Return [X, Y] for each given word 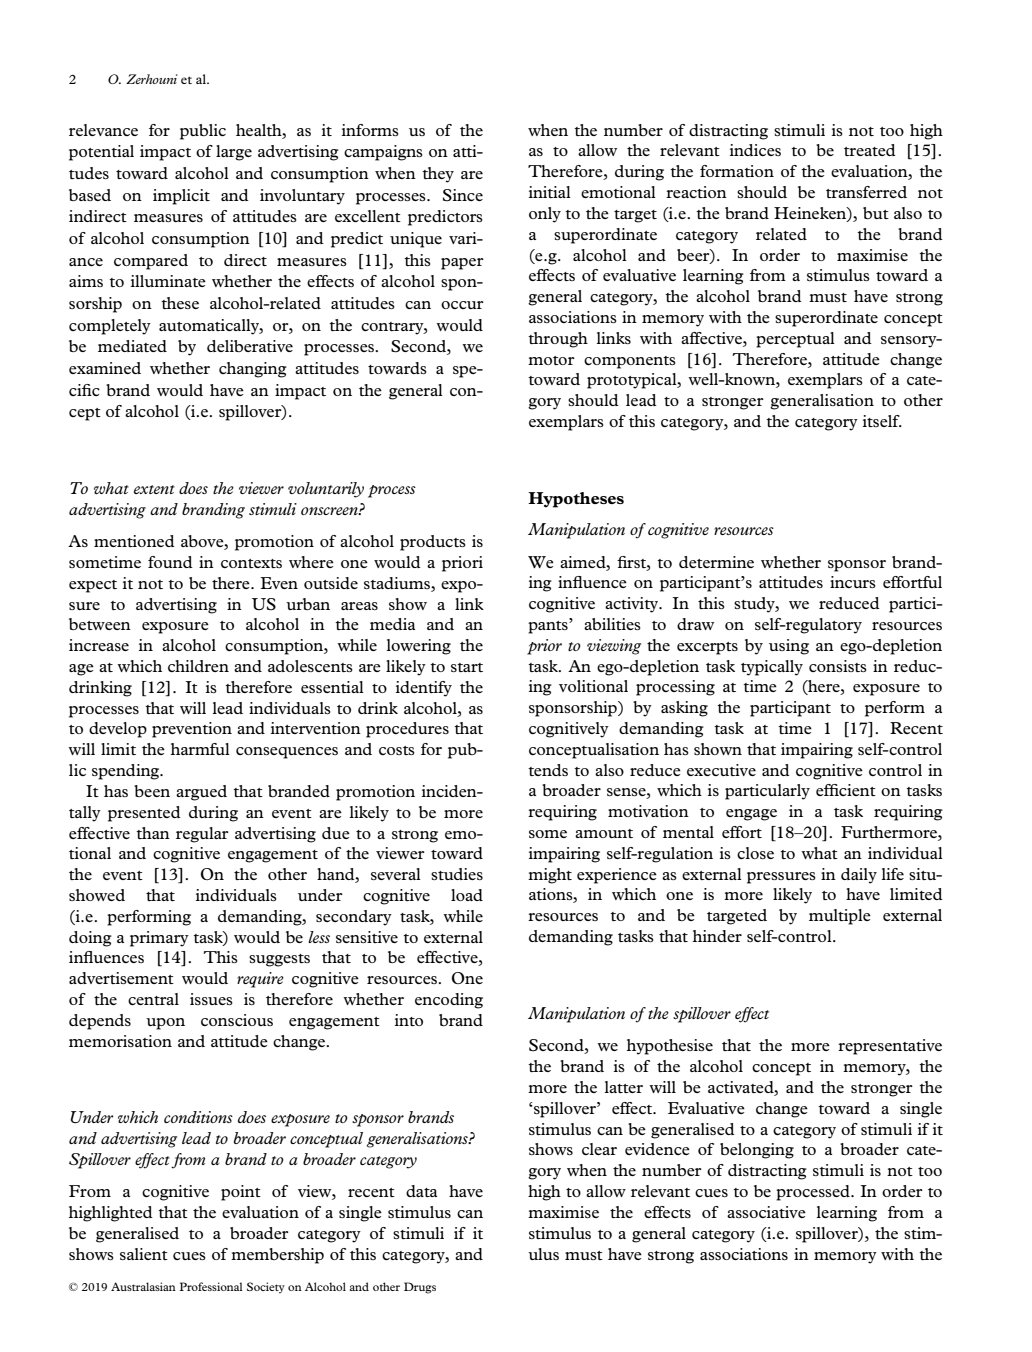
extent [154, 489]
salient [144, 1254]
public [203, 132]
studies [457, 874]
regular [202, 835]
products [433, 543]
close [755, 853]
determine [716, 562]
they [438, 175]
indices [755, 150]
